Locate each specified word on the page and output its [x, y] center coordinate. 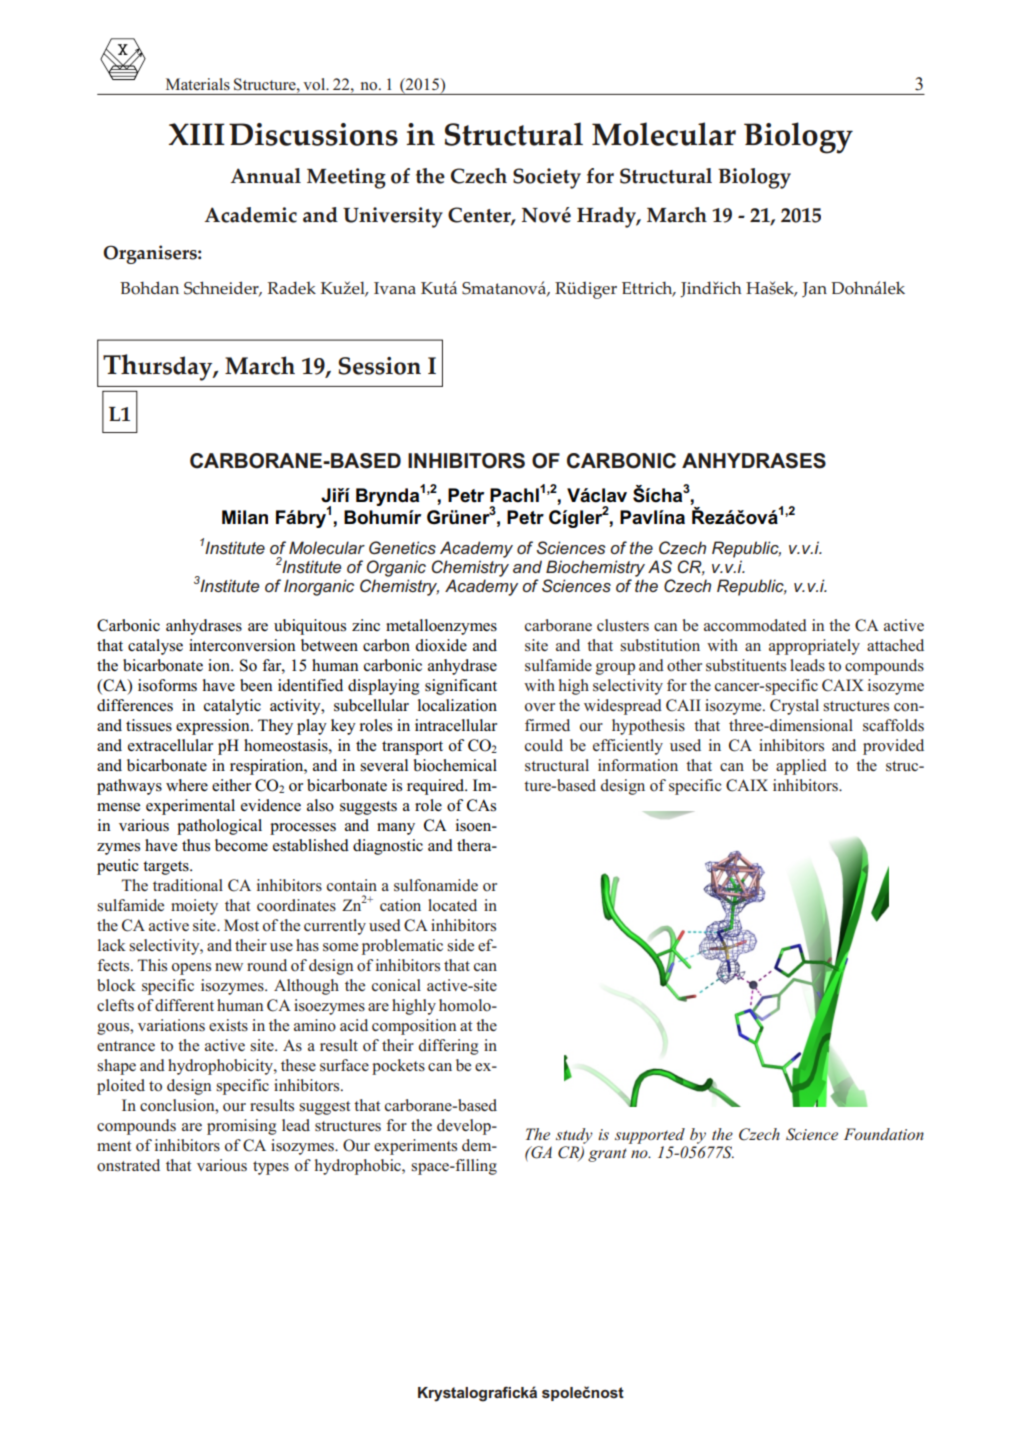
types [271, 1168]
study [574, 1136]
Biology [754, 178]
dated [788, 625]
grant [607, 1155]
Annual [266, 176]
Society [547, 178]
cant [483, 686]
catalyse [155, 647]
